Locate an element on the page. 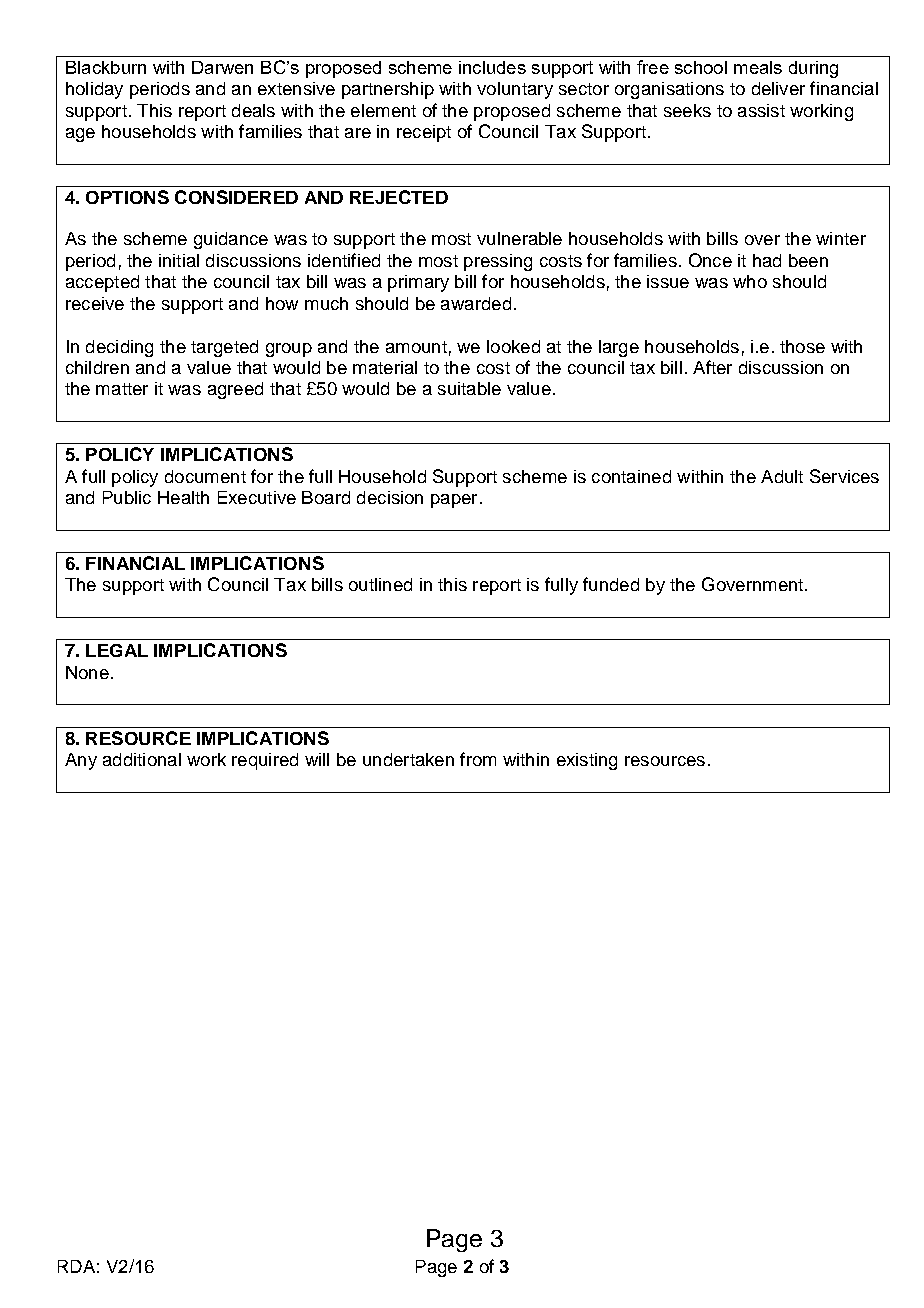 The height and width of the document is (1308, 924). receipt is located at coordinates (424, 133).
